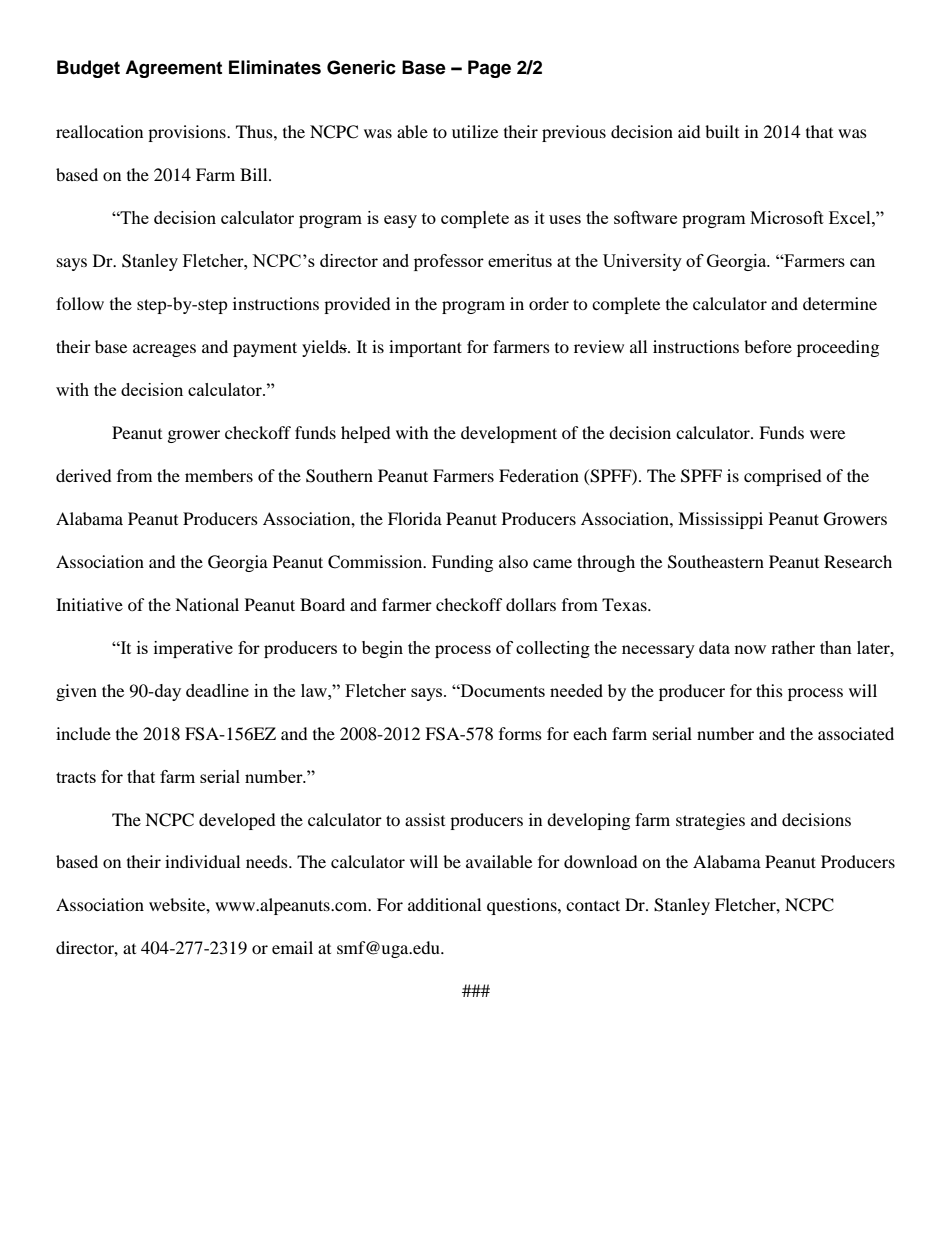 The image size is (952, 1233). Describe the element at coordinates (80, 303) in the screenshot. I see `follow` at that location.
